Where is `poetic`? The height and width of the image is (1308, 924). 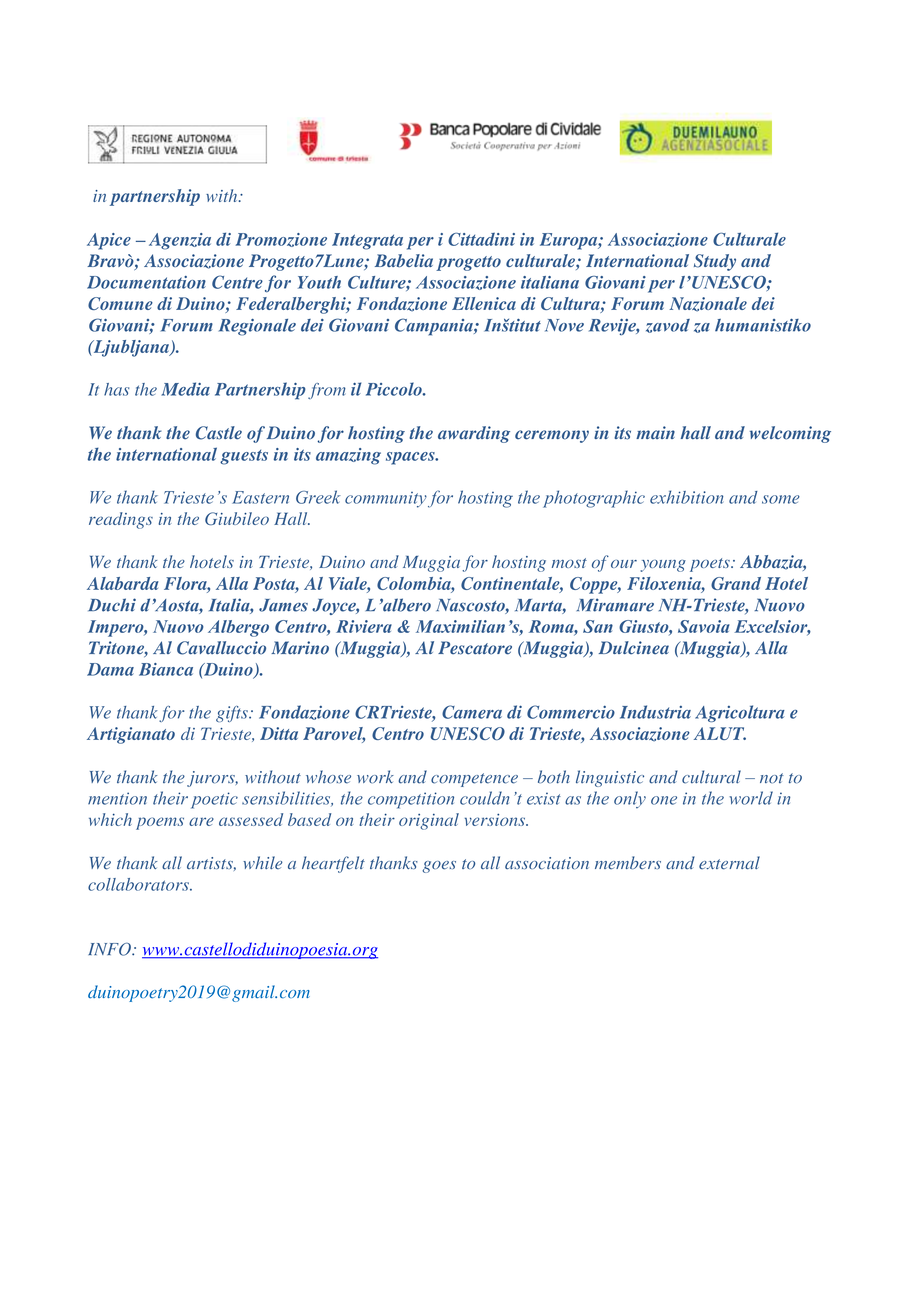 poetic is located at coordinates (214, 800).
